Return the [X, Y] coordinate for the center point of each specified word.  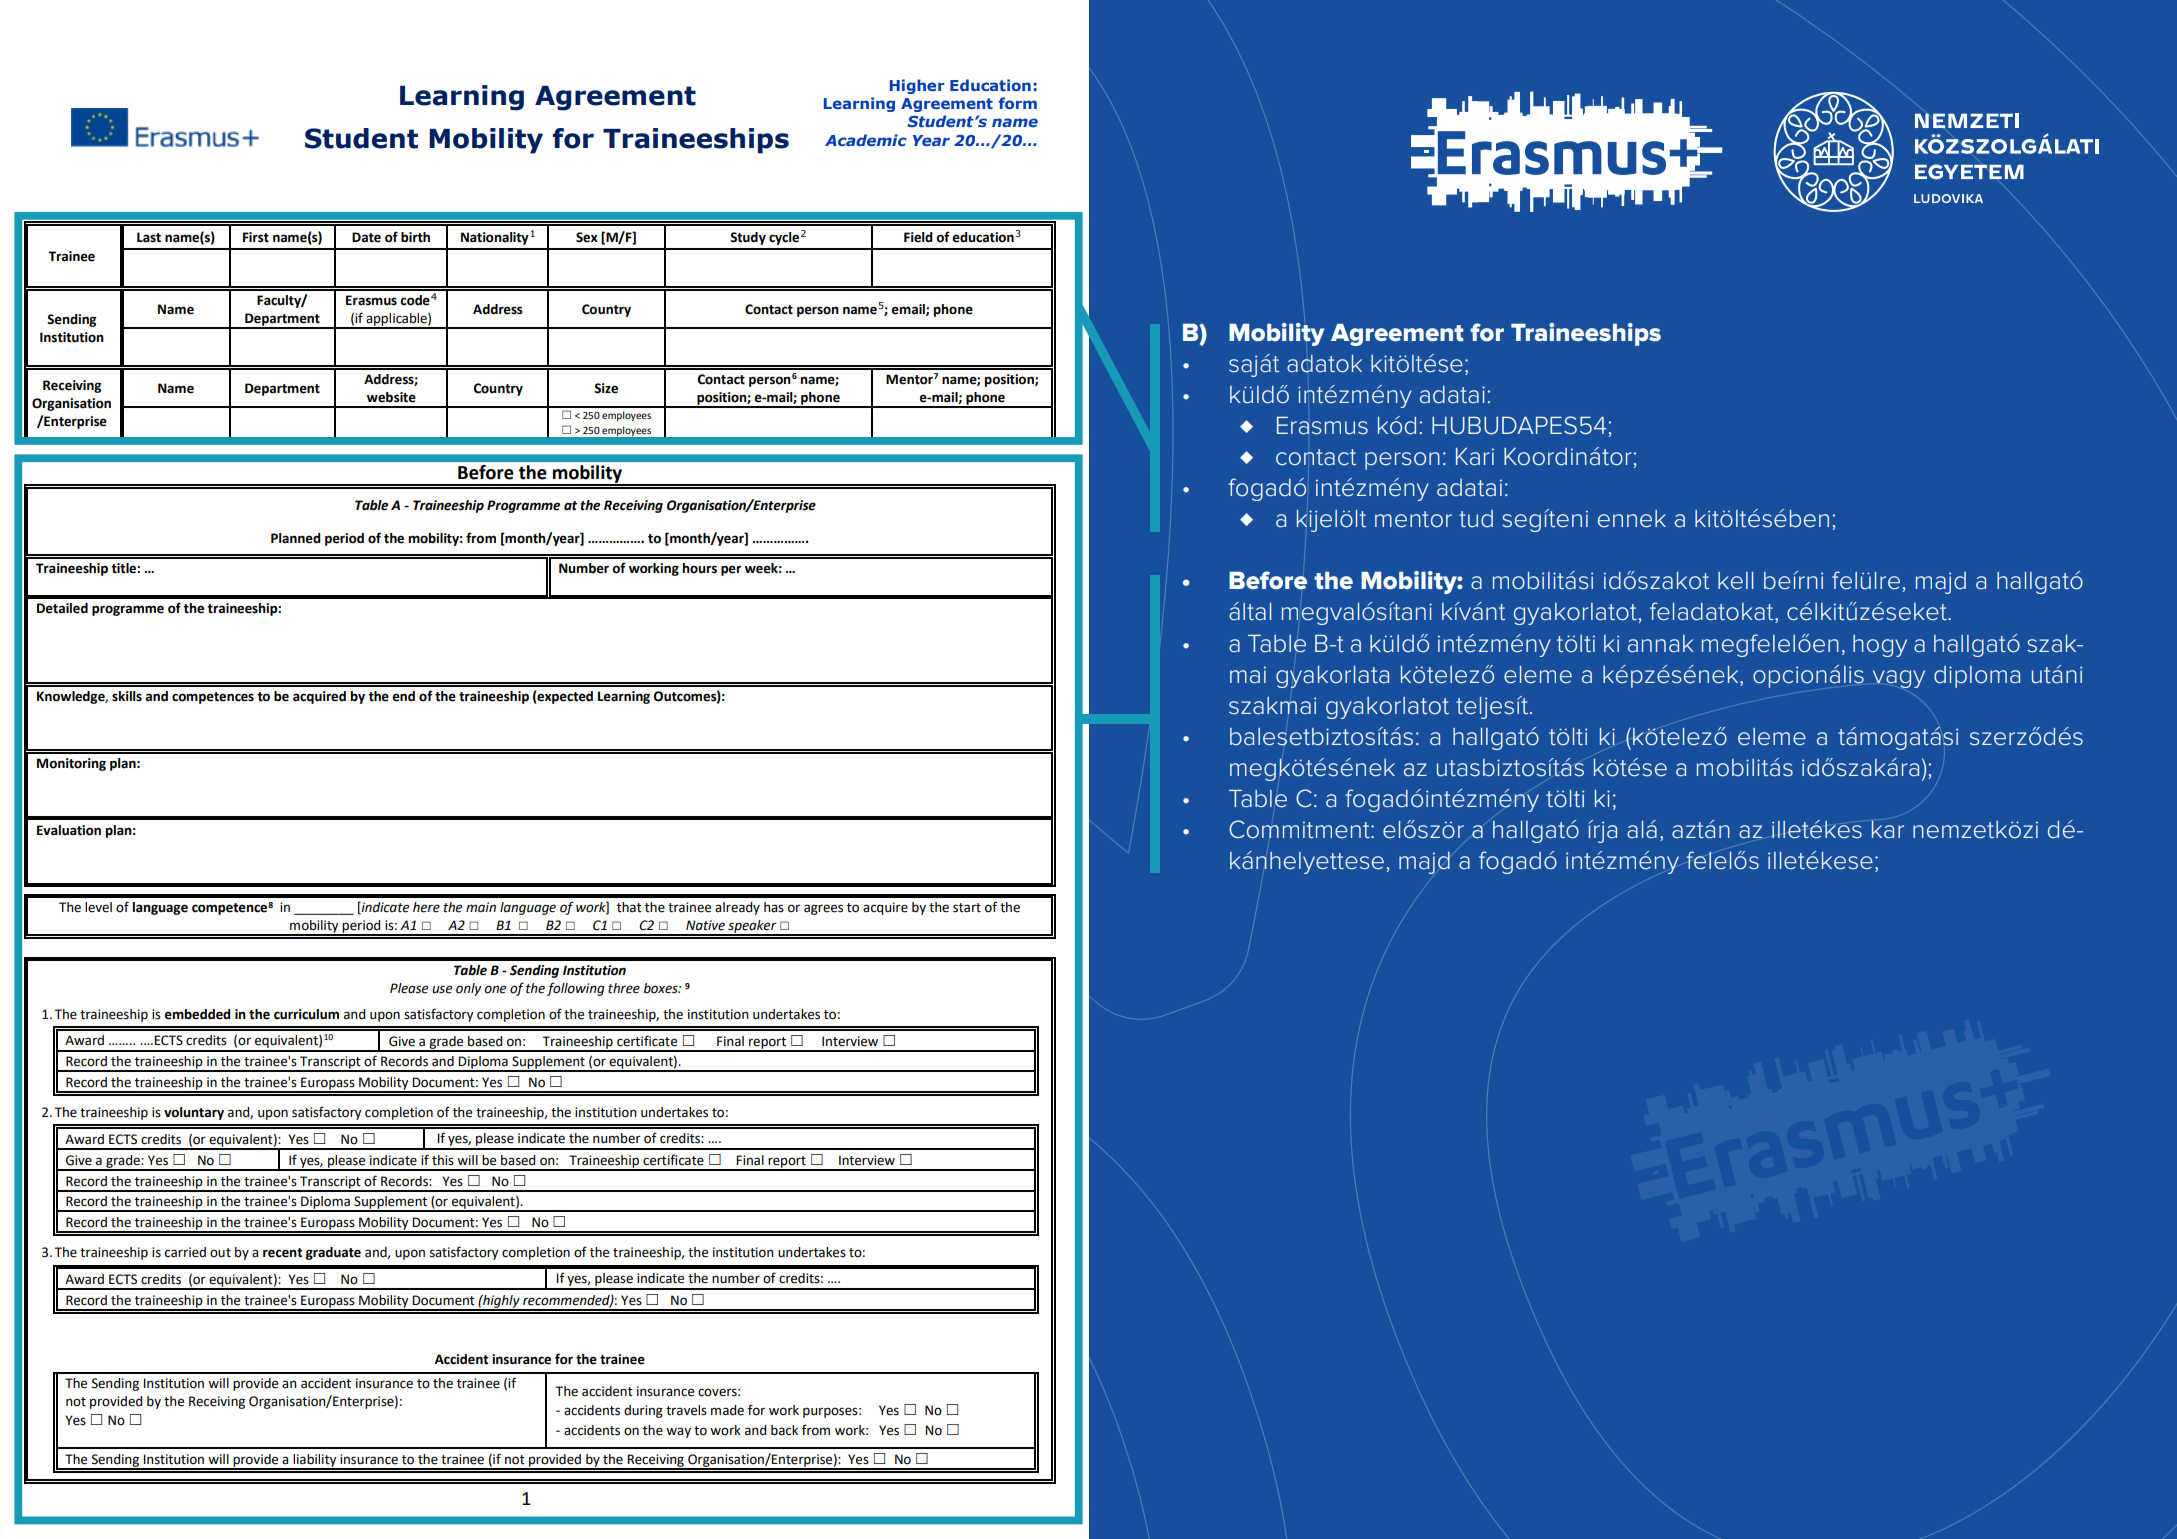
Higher [917, 86]
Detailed [62, 608]
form [1017, 103]
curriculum [306, 1014]
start [967, 908]
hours [699, 568]
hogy [1880, 646]
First [256, 237]
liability [315, 1461]
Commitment [1300, 829]
